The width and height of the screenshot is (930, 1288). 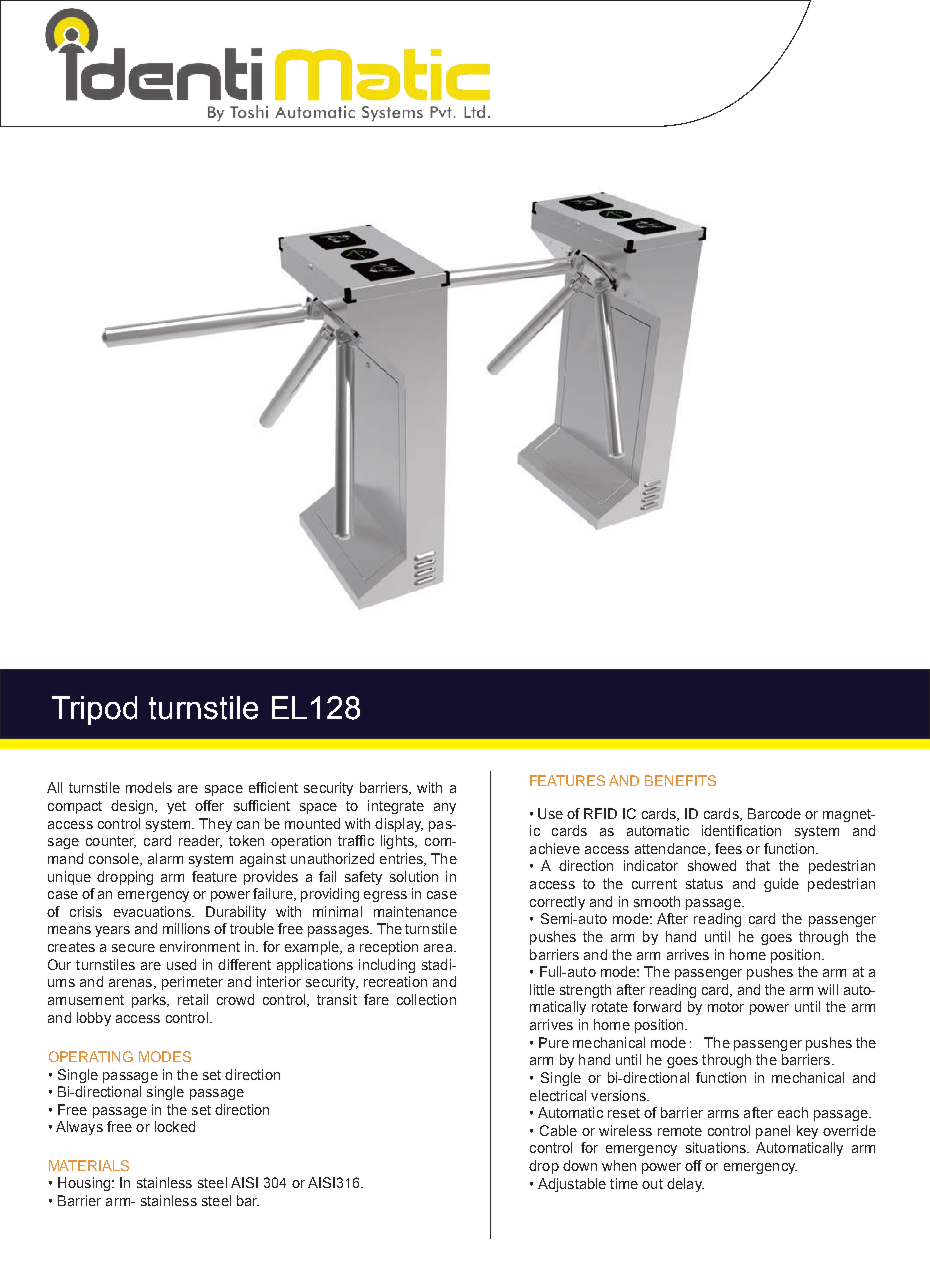 What do you see at coordinates (477, 111) in the screenshot?
I see `safer` at bounding box center [477, 111].
